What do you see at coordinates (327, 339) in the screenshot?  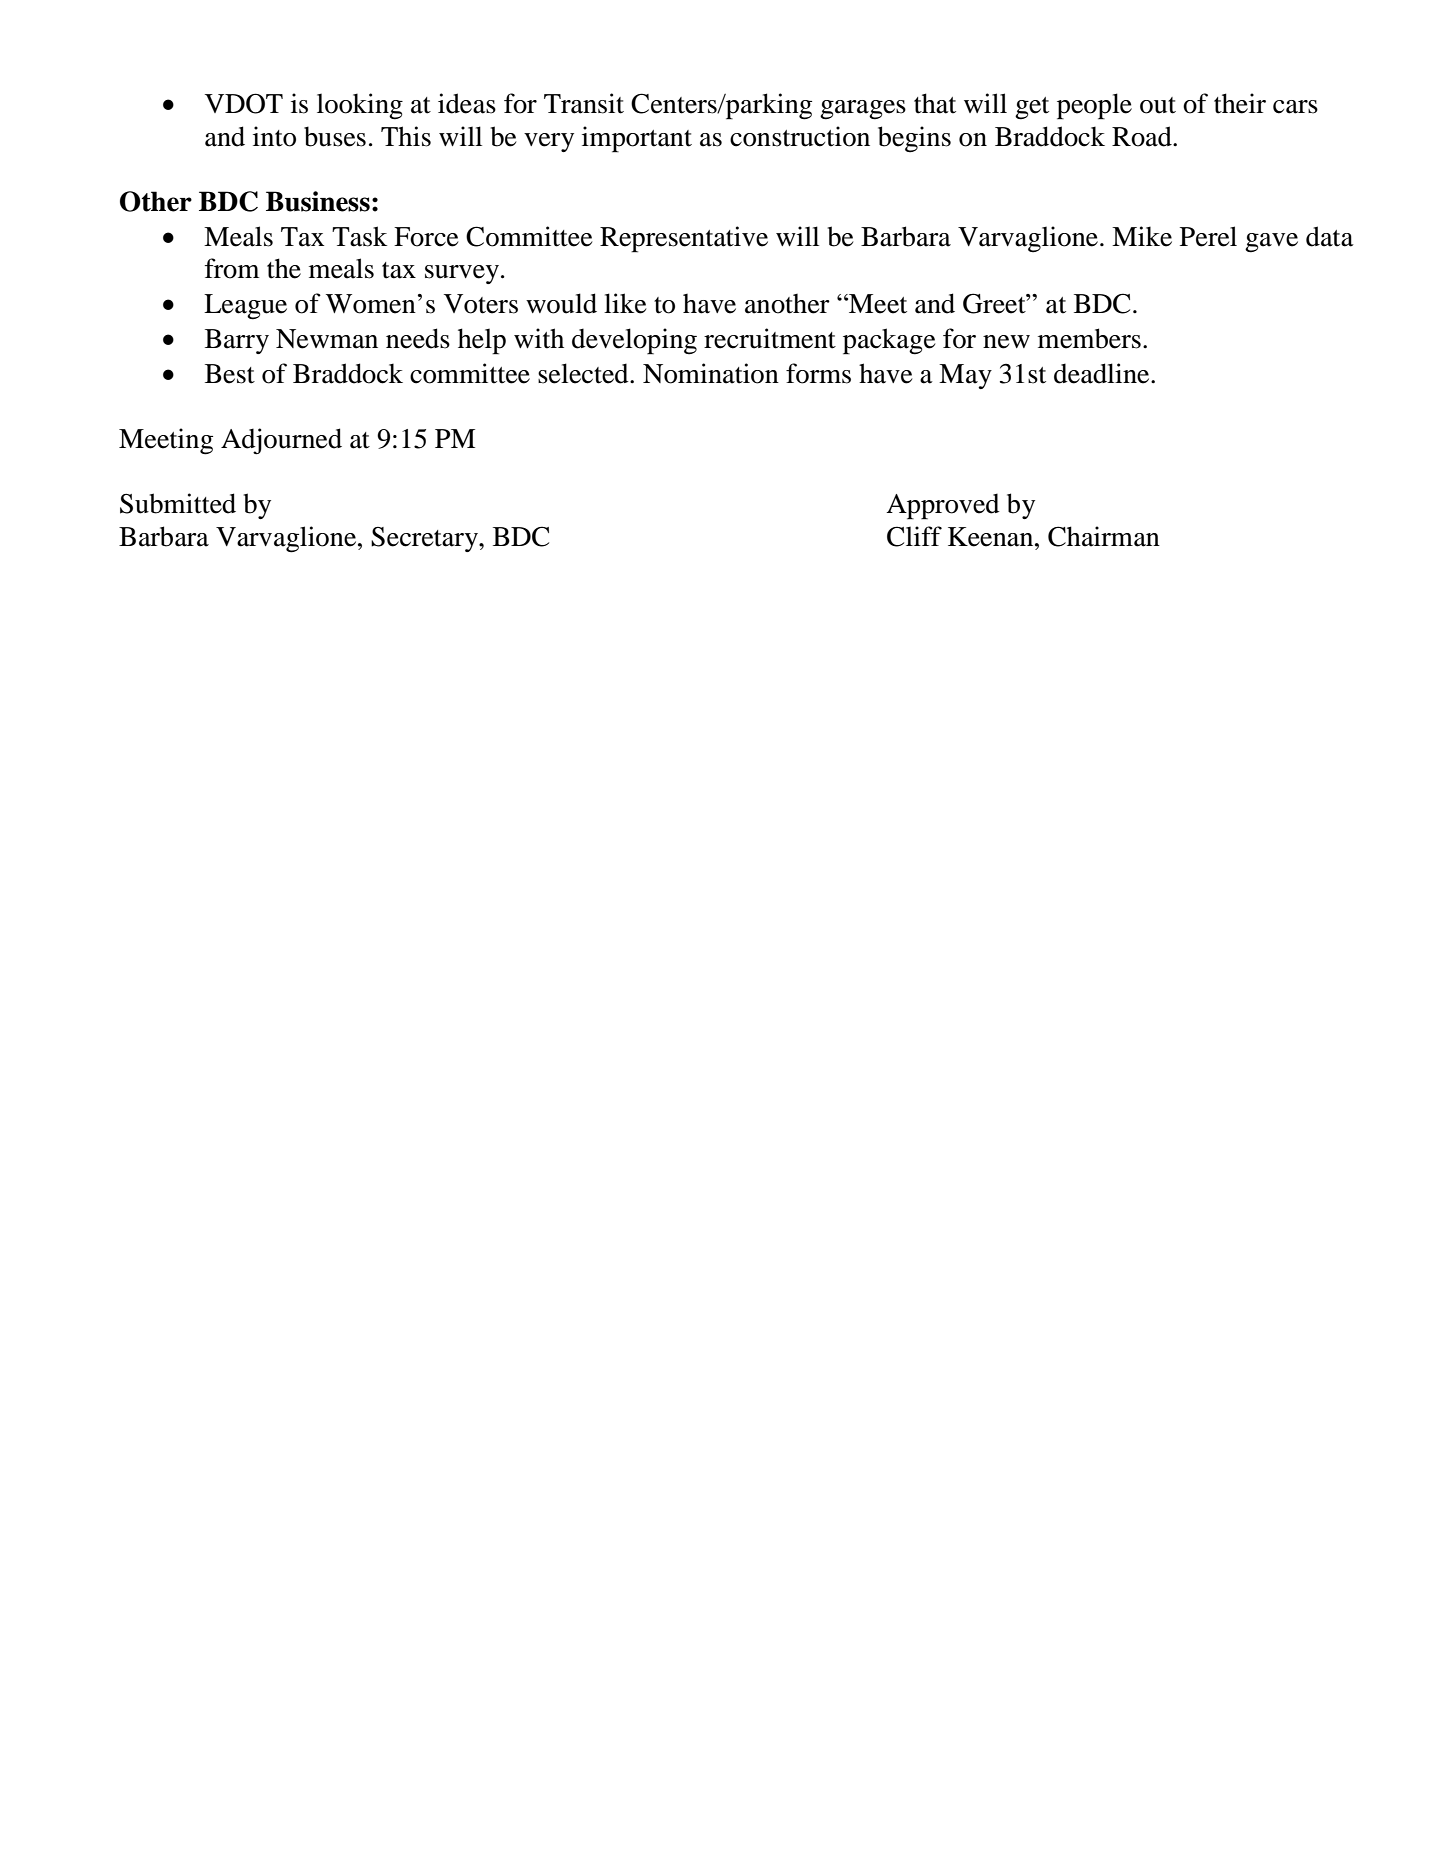 I see `Newman` at bounding box center [327, 339].
